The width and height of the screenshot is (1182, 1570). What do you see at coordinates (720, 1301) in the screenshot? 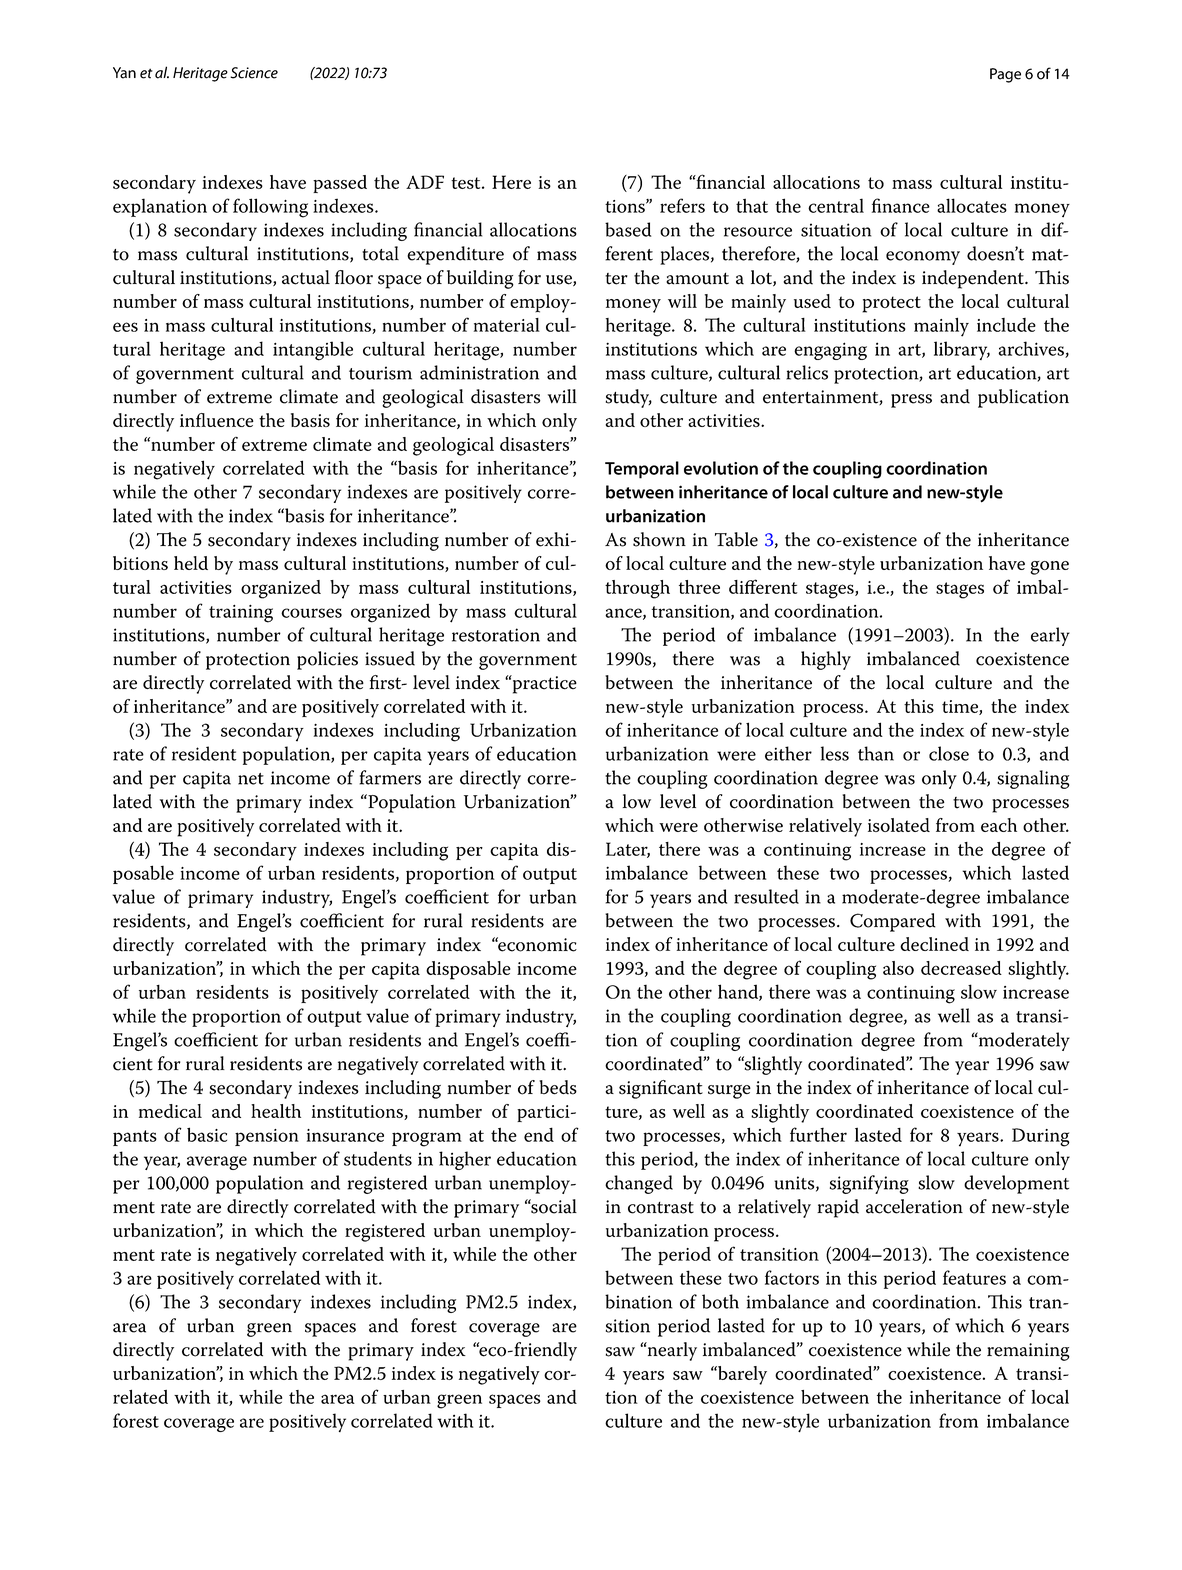
I see `both` at bounding box center [720, 1301].
